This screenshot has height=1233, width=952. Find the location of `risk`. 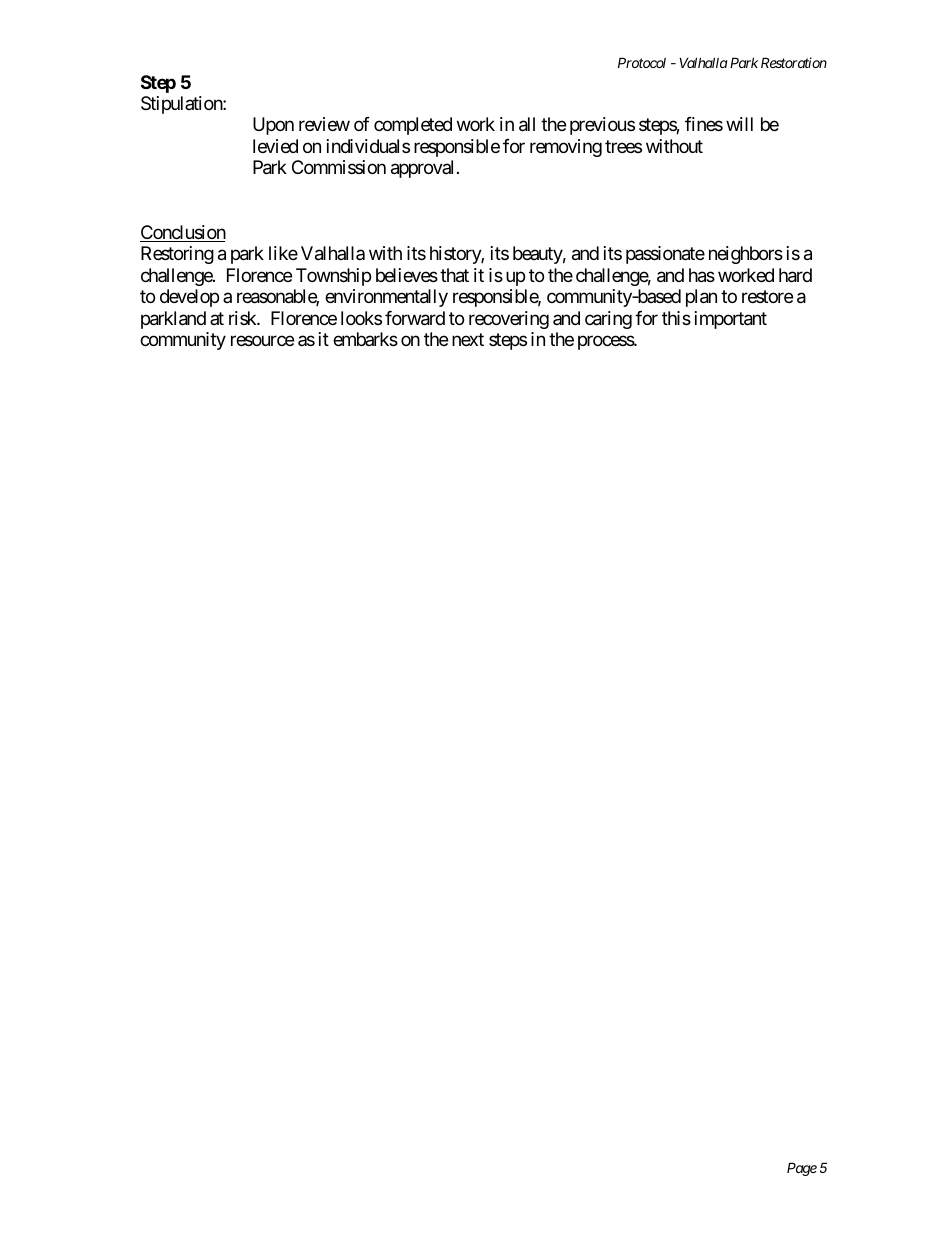

risk is located at coordinates (243, 318).
